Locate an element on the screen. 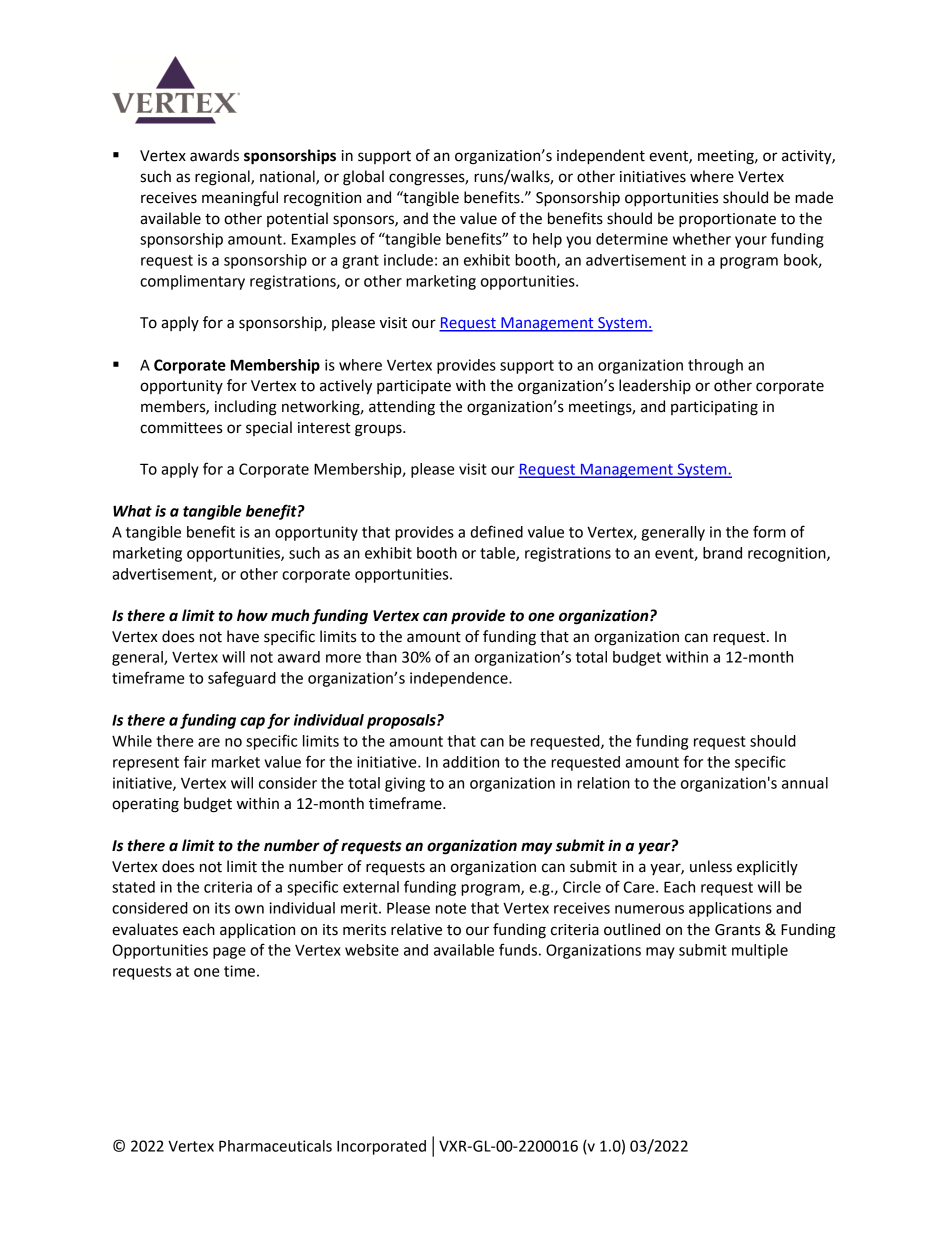 The width and height of the screenshot is (952, 1233). proportionate is located at coordinates (727, 220).
